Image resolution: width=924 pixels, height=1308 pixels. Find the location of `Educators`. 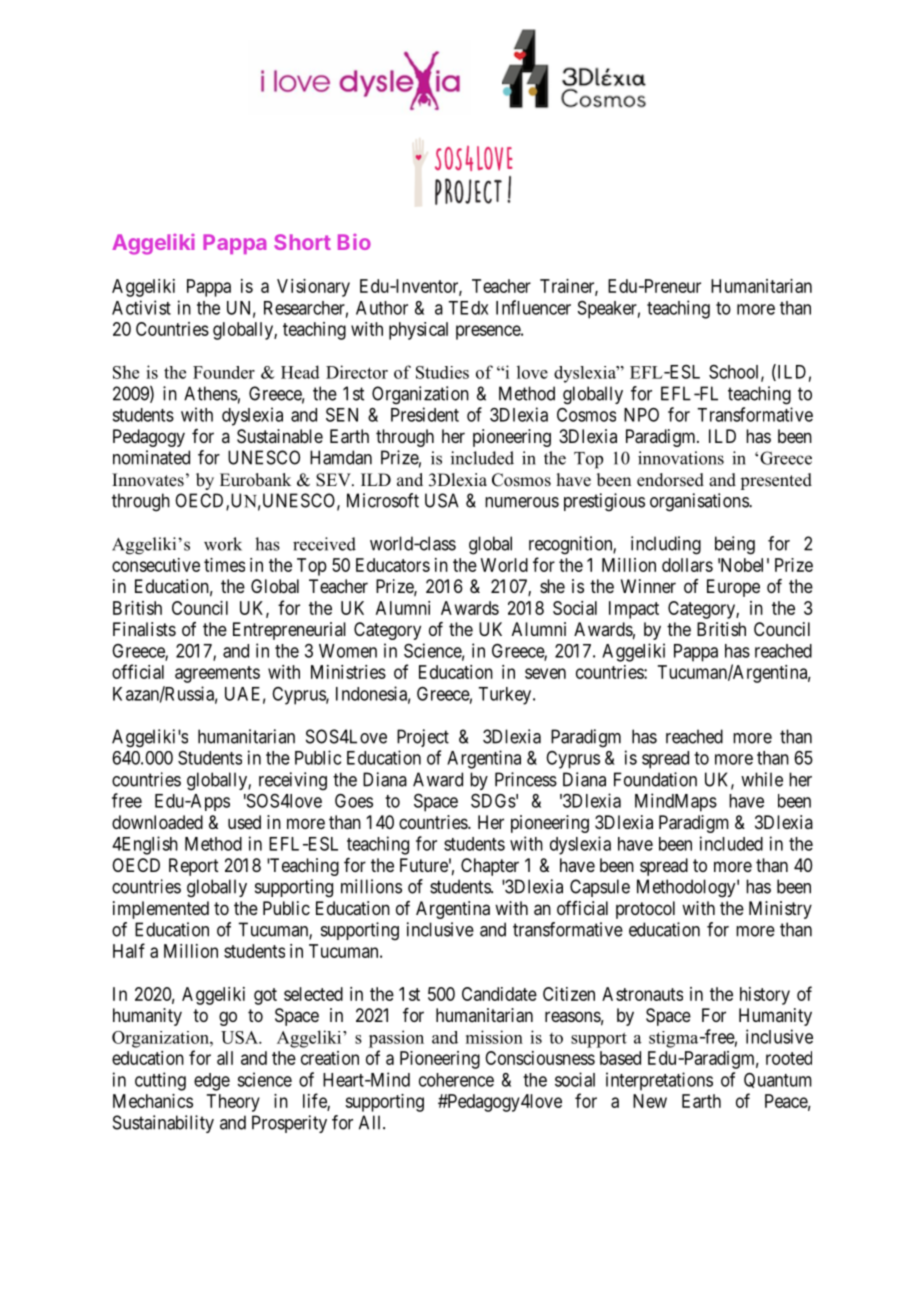

Educators is located at coordinates (393, 565).
